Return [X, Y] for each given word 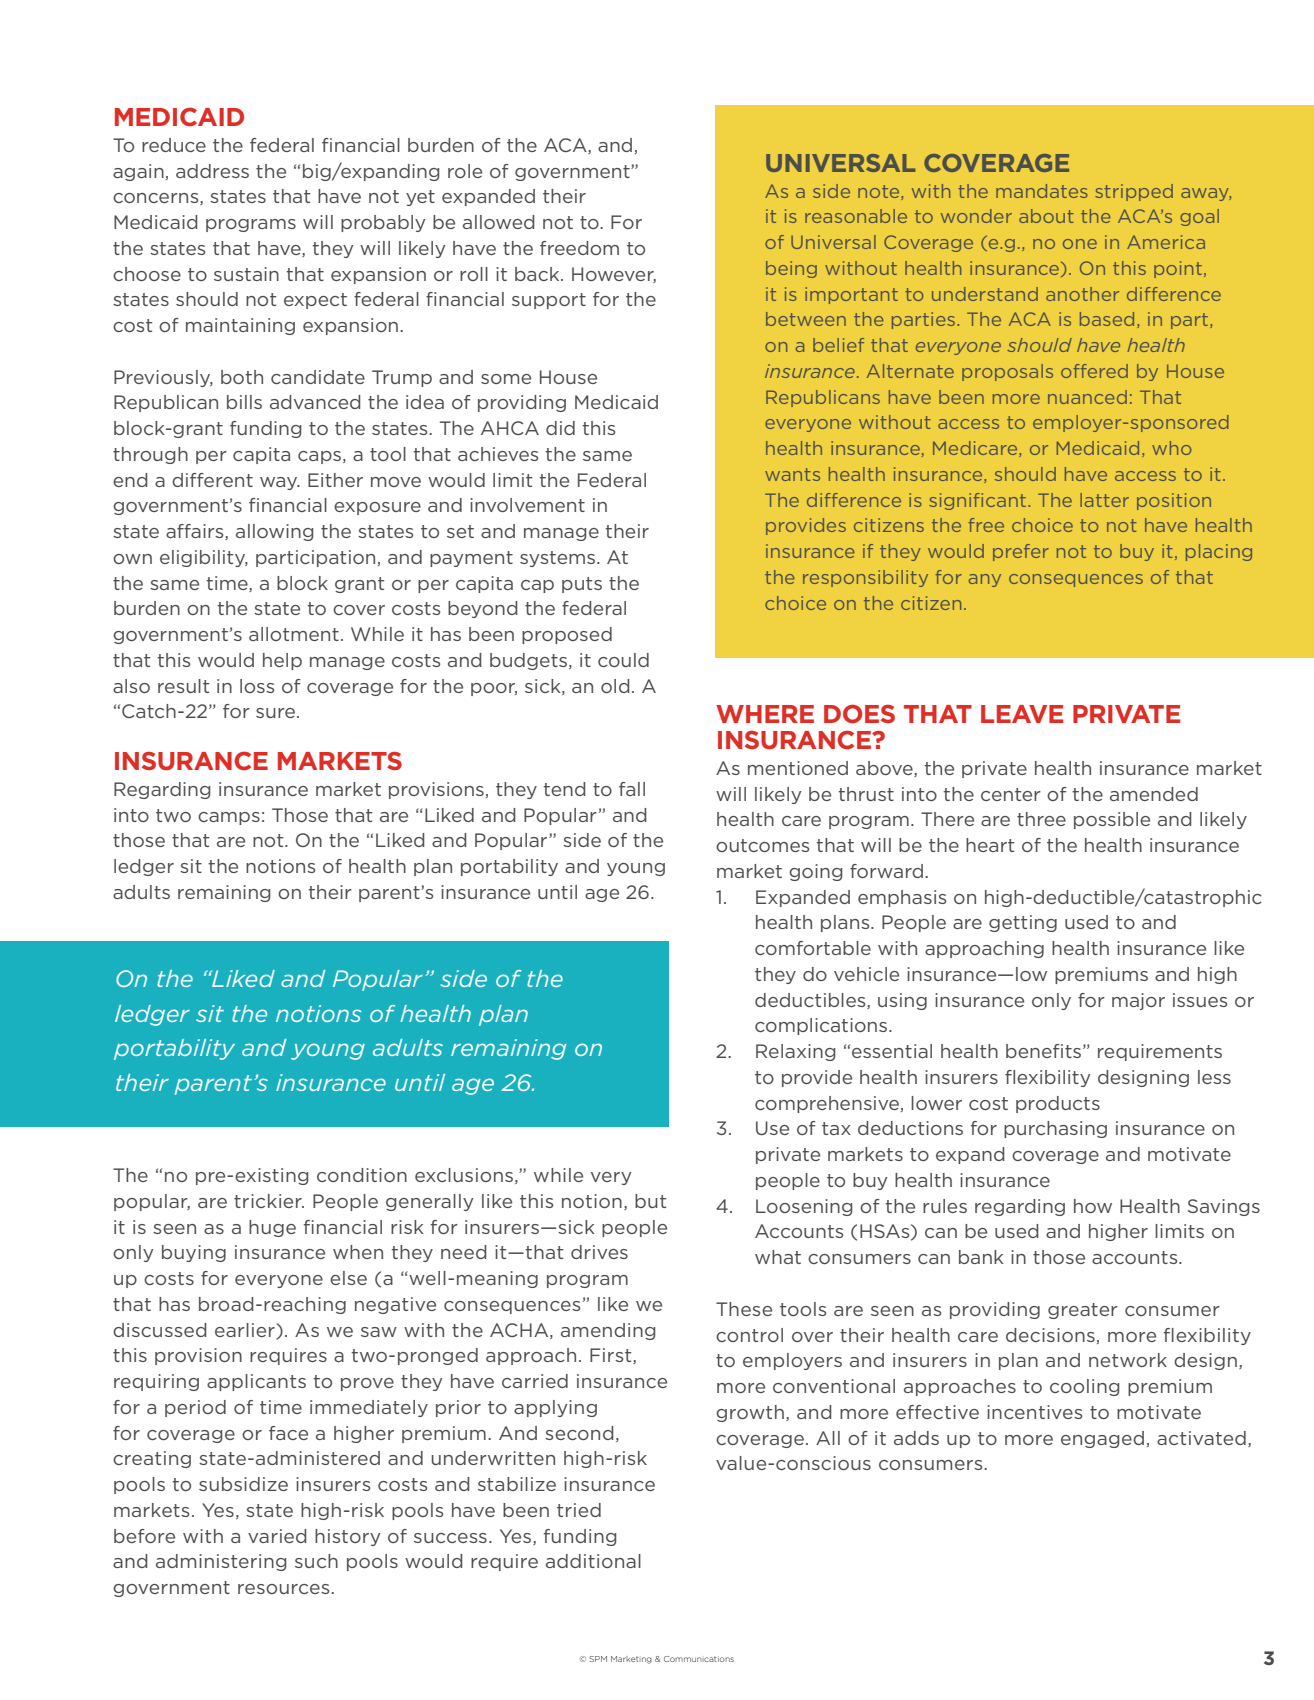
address [212, 171]
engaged [1102, 1439]
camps [229, 818]
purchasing [1055, 1129]
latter [1104, 500]
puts [582, 585]
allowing [274, 532]
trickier [269, 1201]
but [650, 1201]
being [791, 269]
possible [1112, 820]
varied [277, 1536]
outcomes [762, 845]
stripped [1134, 192]
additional [593, 1561]
